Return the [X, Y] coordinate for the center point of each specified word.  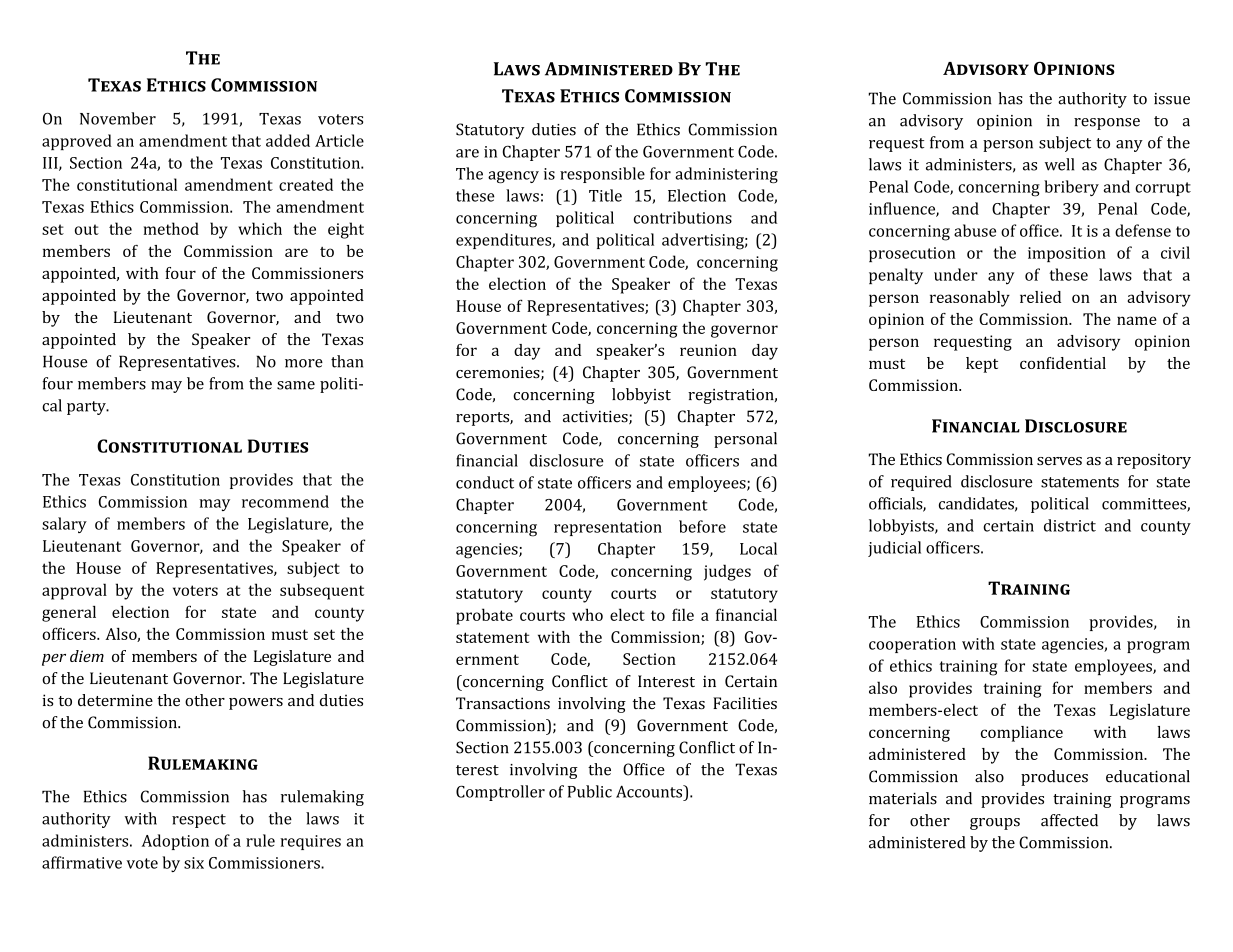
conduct [485, 482]
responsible [602, 175]
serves [1059, 461]
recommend [285, 501]
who [587, 614]
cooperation [912, 645]
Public [590, 791]
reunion [708, 350]
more [304, 363]
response [1107, 124]
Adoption [175, 842]
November [118, 118]
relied [1040, 297]
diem [87, 656]
